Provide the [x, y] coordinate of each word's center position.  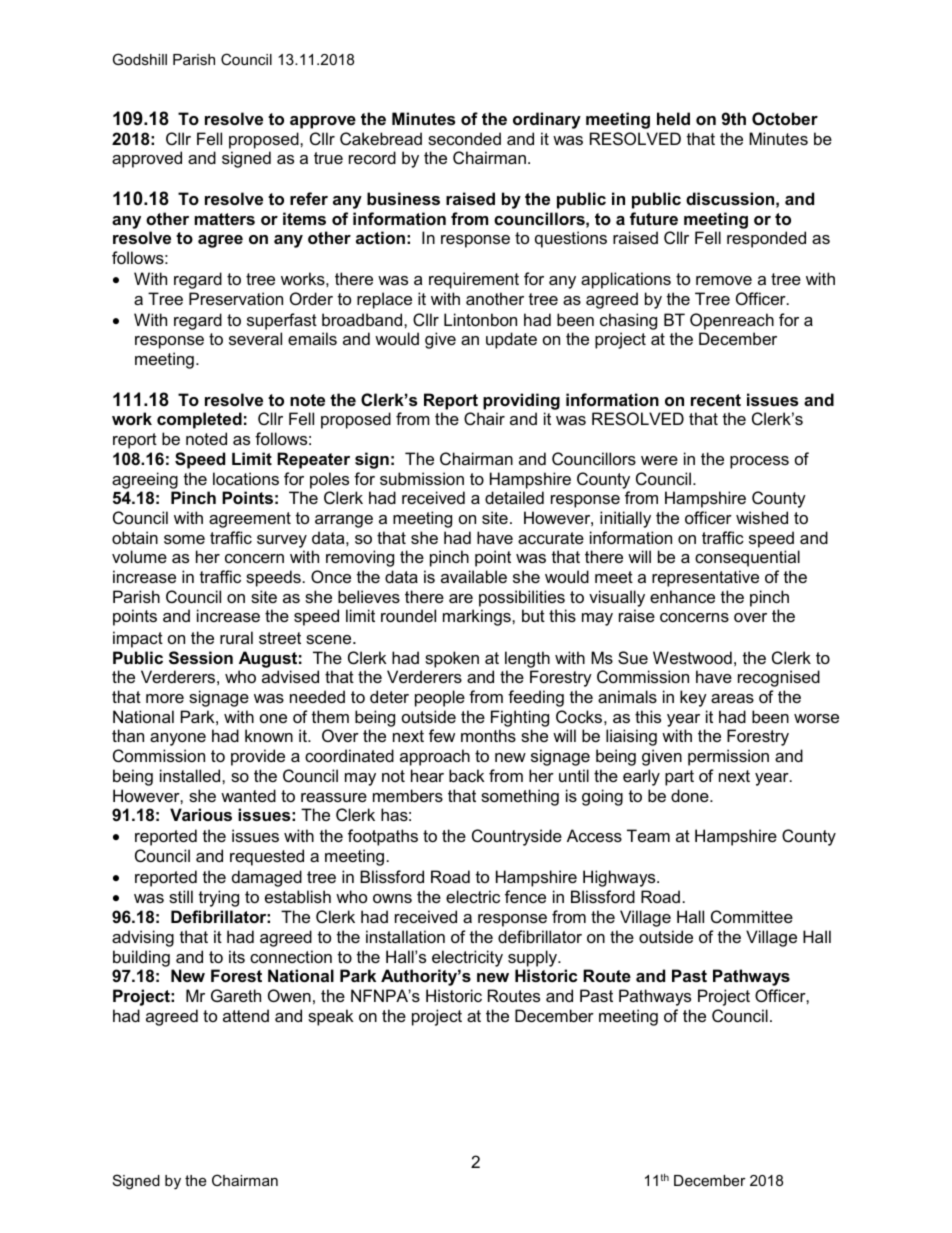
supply [534, 958]
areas [732, 698]
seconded [464, 138]
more [165, 698]
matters [225, 219]
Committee [752, 916]
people [440, 698]
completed [199, 420]
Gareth [236, 995]
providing [521, 401]
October [785, 118]
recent [716, 400]
